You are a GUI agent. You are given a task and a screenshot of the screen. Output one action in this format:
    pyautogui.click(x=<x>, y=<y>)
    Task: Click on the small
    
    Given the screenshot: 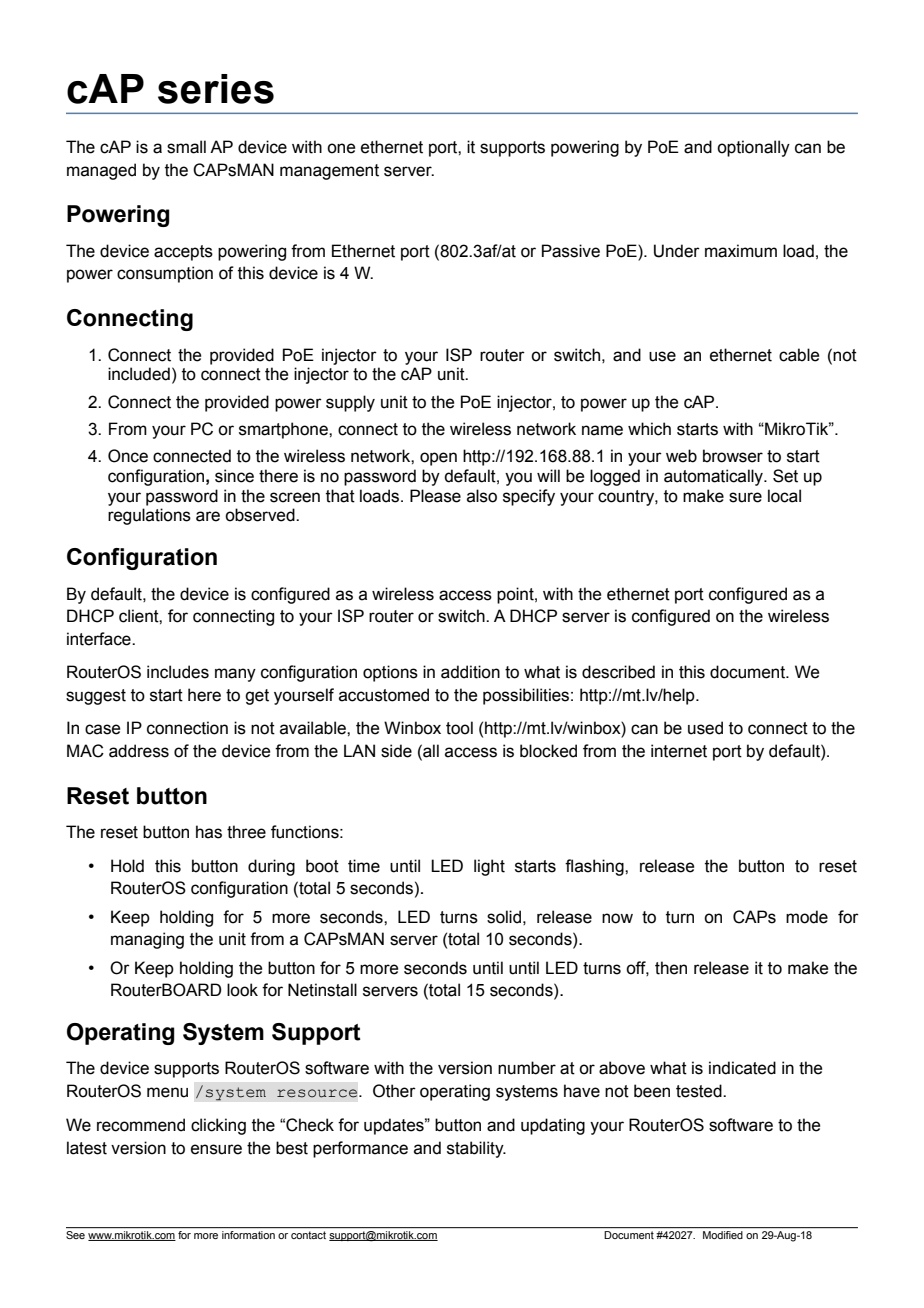 What is the action you would take?
    pyautogui.click(x=186, y=147)
